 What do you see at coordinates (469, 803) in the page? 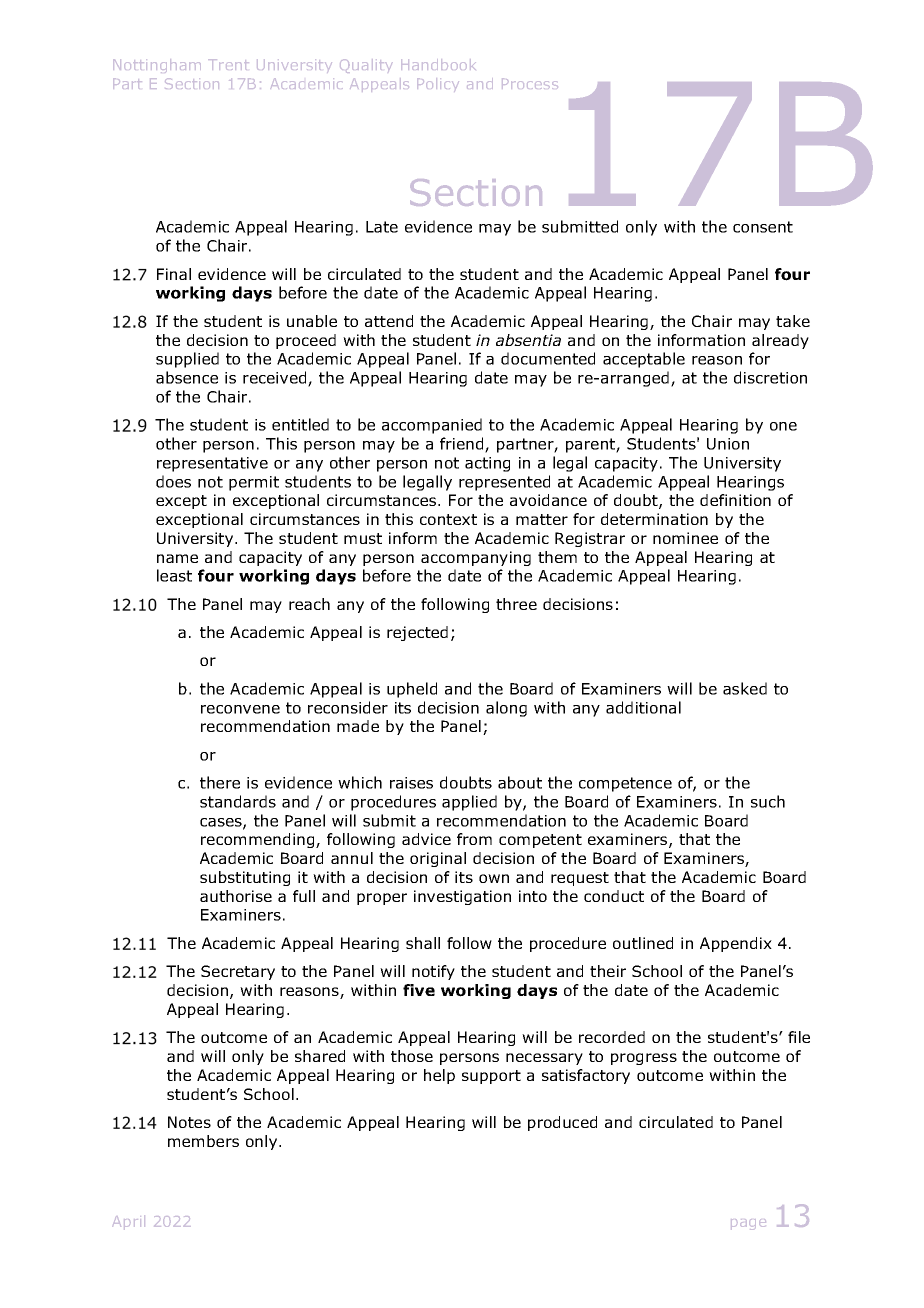
I see `applied` at bounding box center [469, 803].
